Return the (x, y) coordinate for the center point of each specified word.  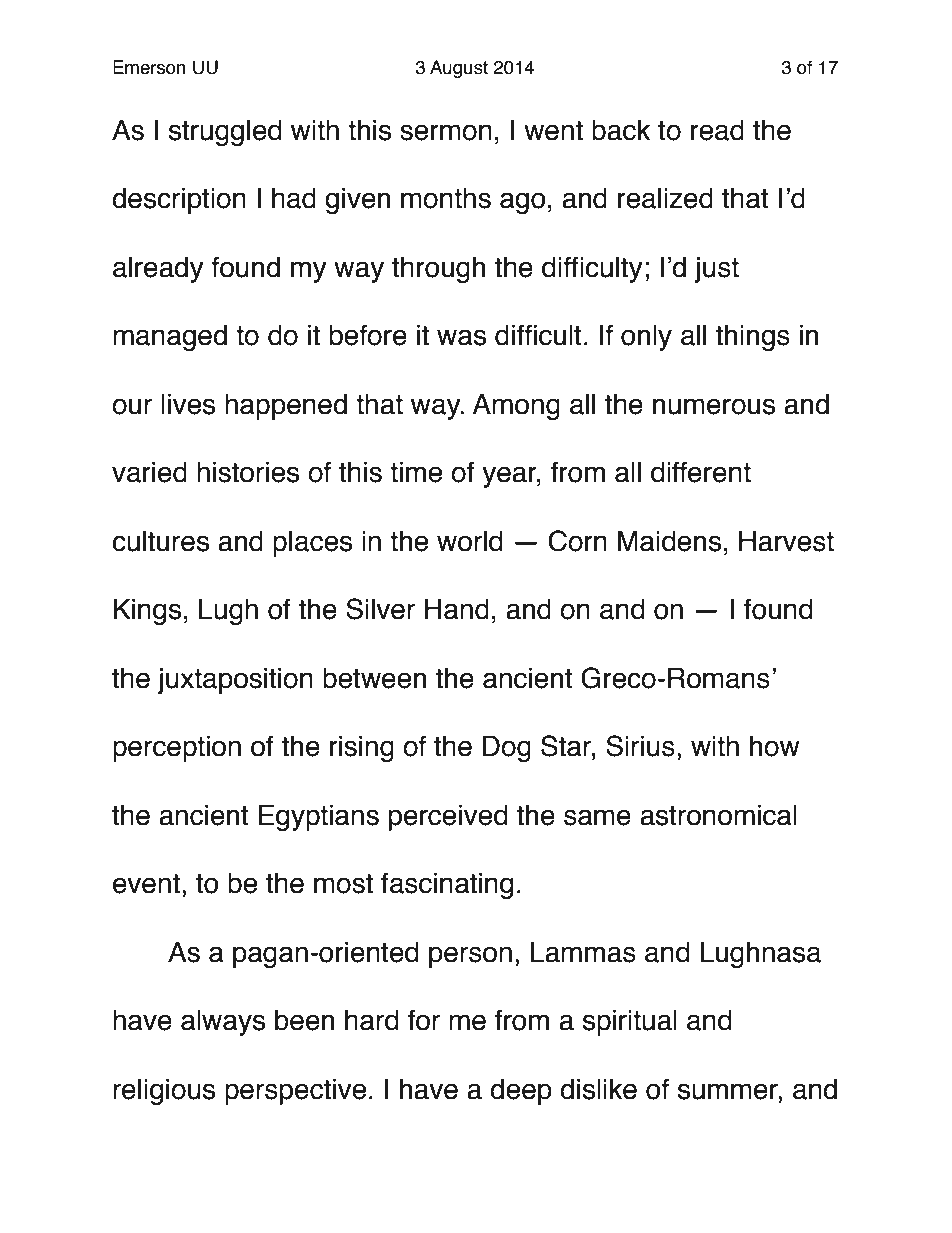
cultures (160, 541)
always (223, 1023)
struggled (225, 133)
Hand (457, 609)
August (459, 69)
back (621, 130)
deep (521, 1092)
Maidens (669, 541)
